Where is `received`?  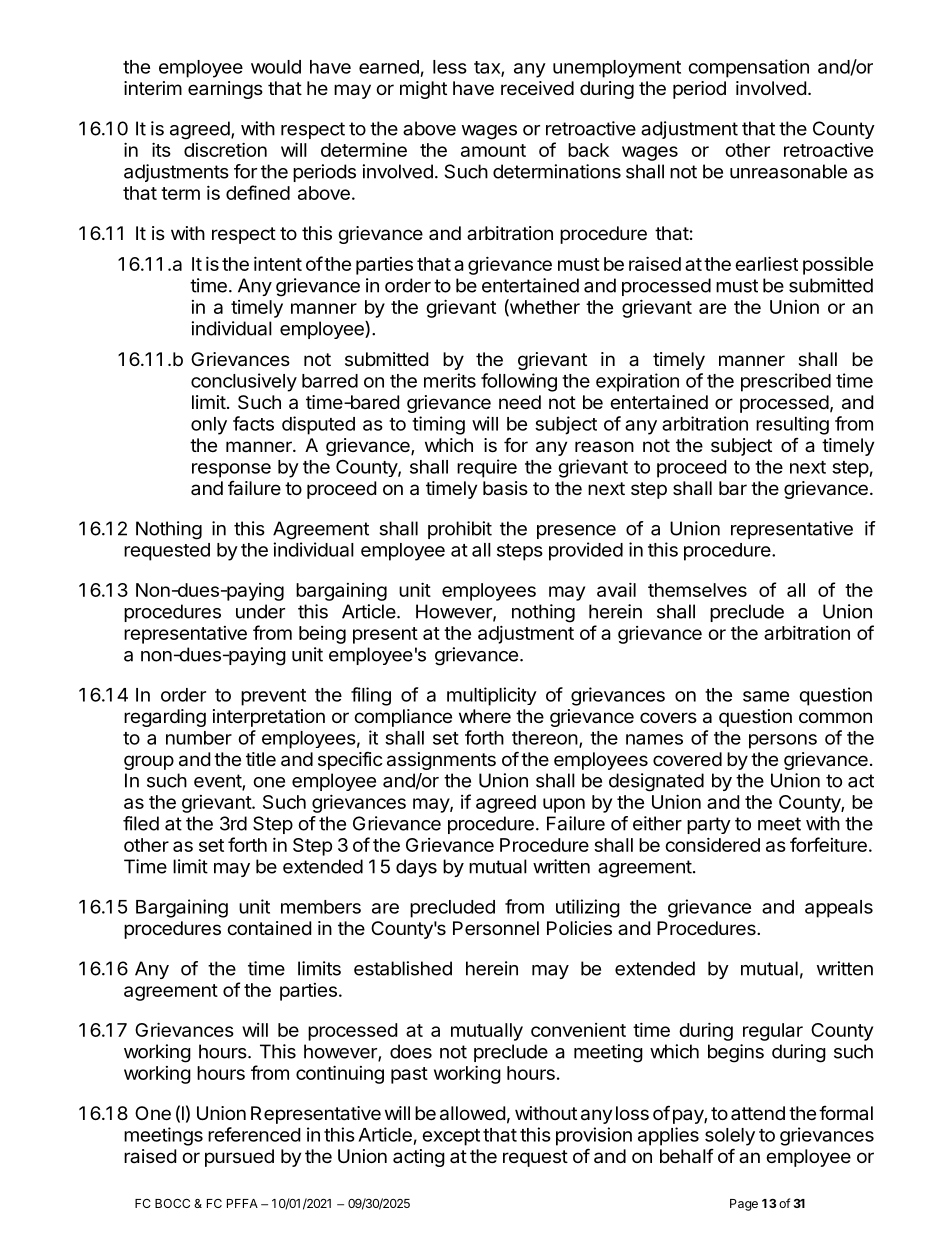 received is located at coordinates (537, 88).
